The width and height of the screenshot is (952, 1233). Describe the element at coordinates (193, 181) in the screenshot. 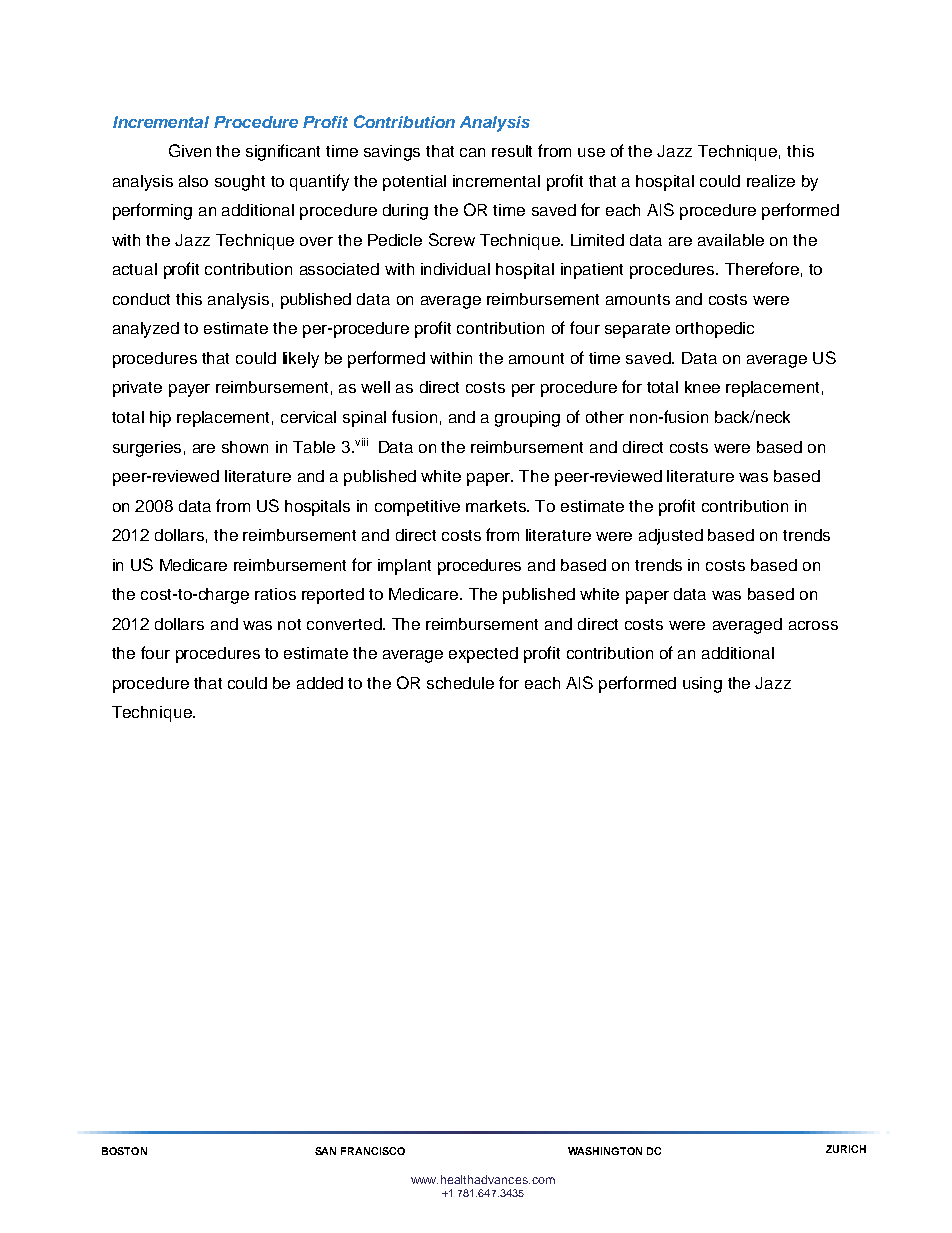

I see `also` at that location.
